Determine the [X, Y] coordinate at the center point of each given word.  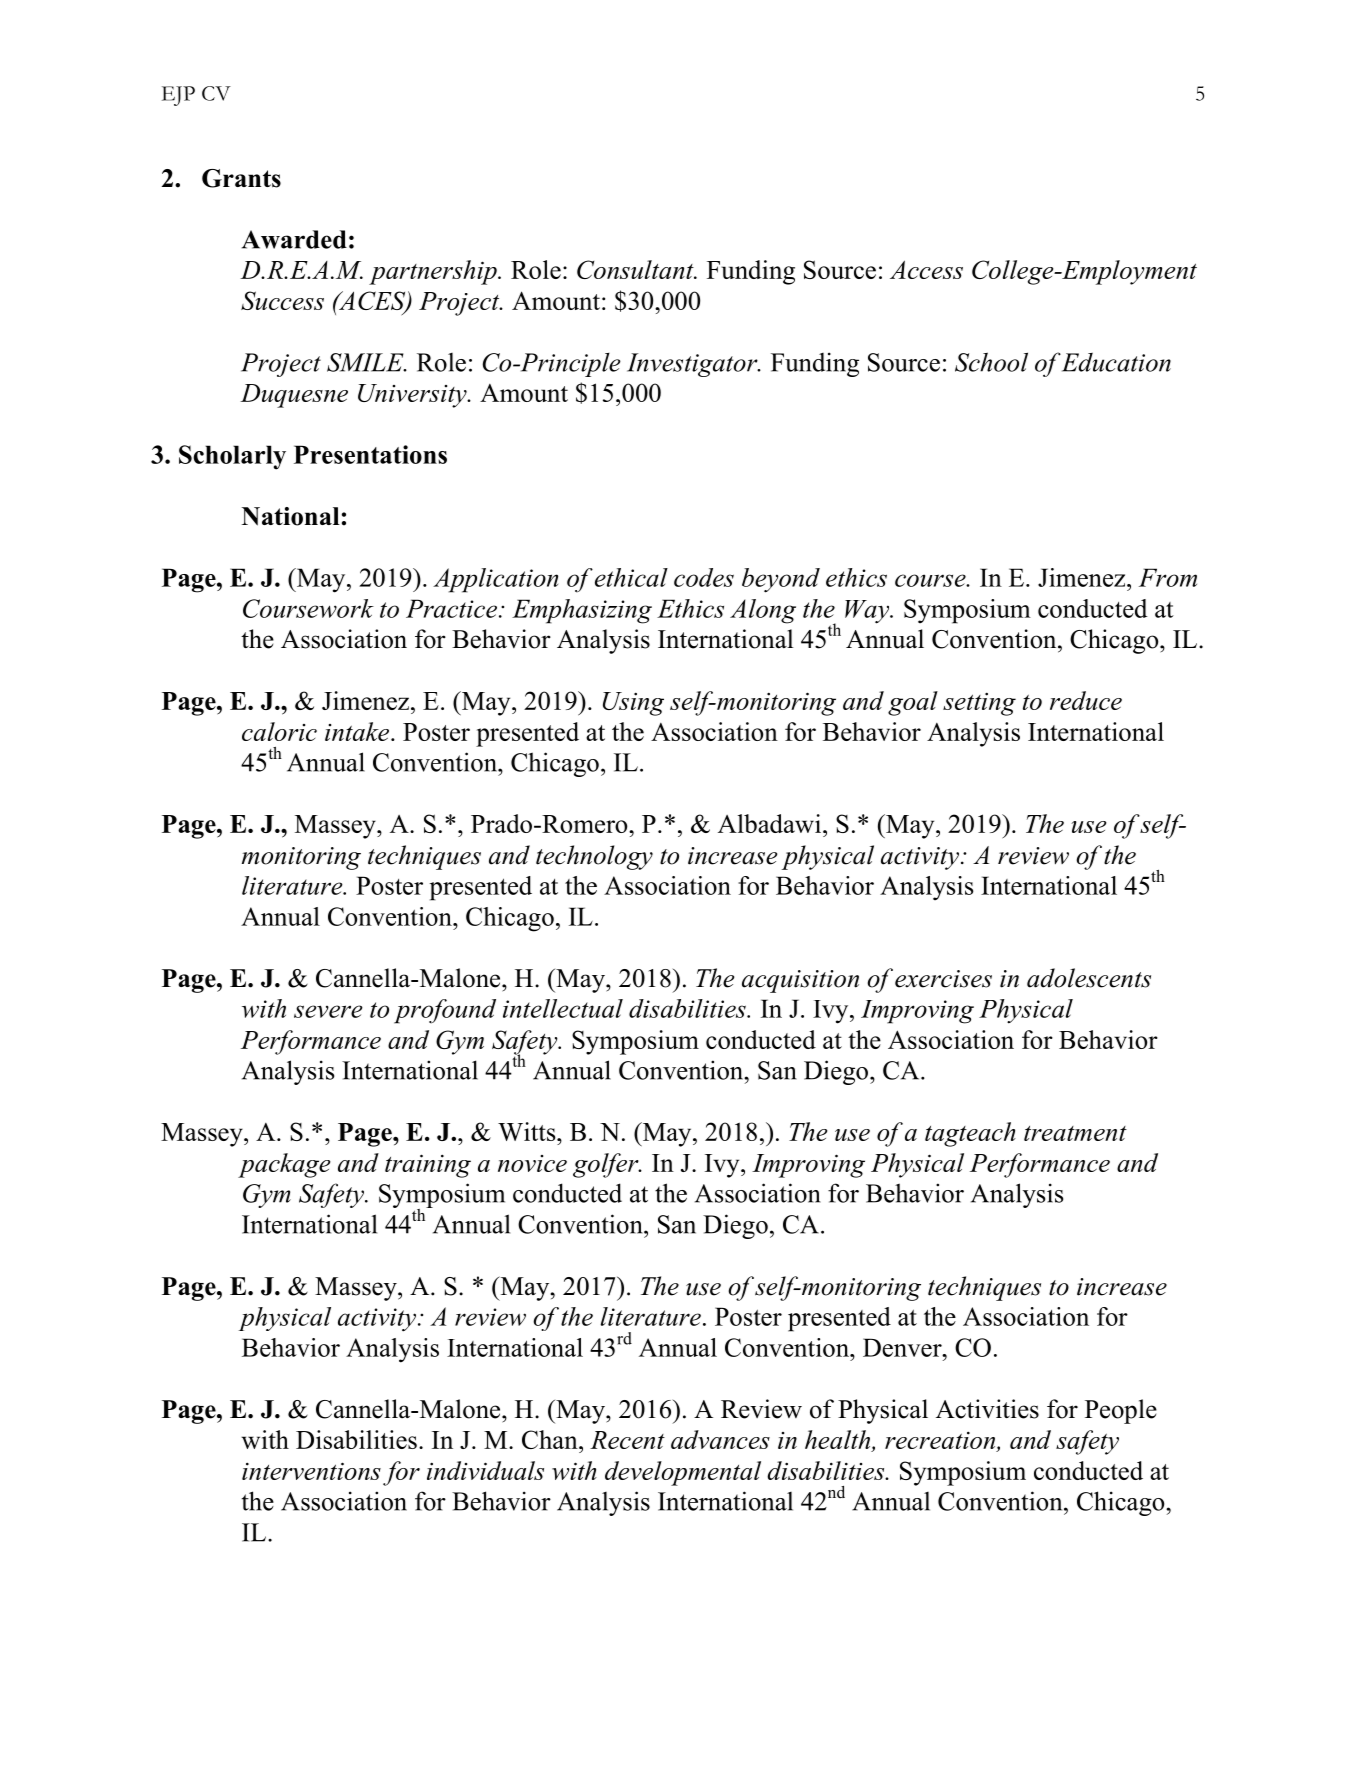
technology [594, 857]
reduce [1086, 700]
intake [357, 731]
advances [720, 1439]
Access [926, 269]
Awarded [294, 239]
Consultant [636, 269]
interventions [311, 1471]
